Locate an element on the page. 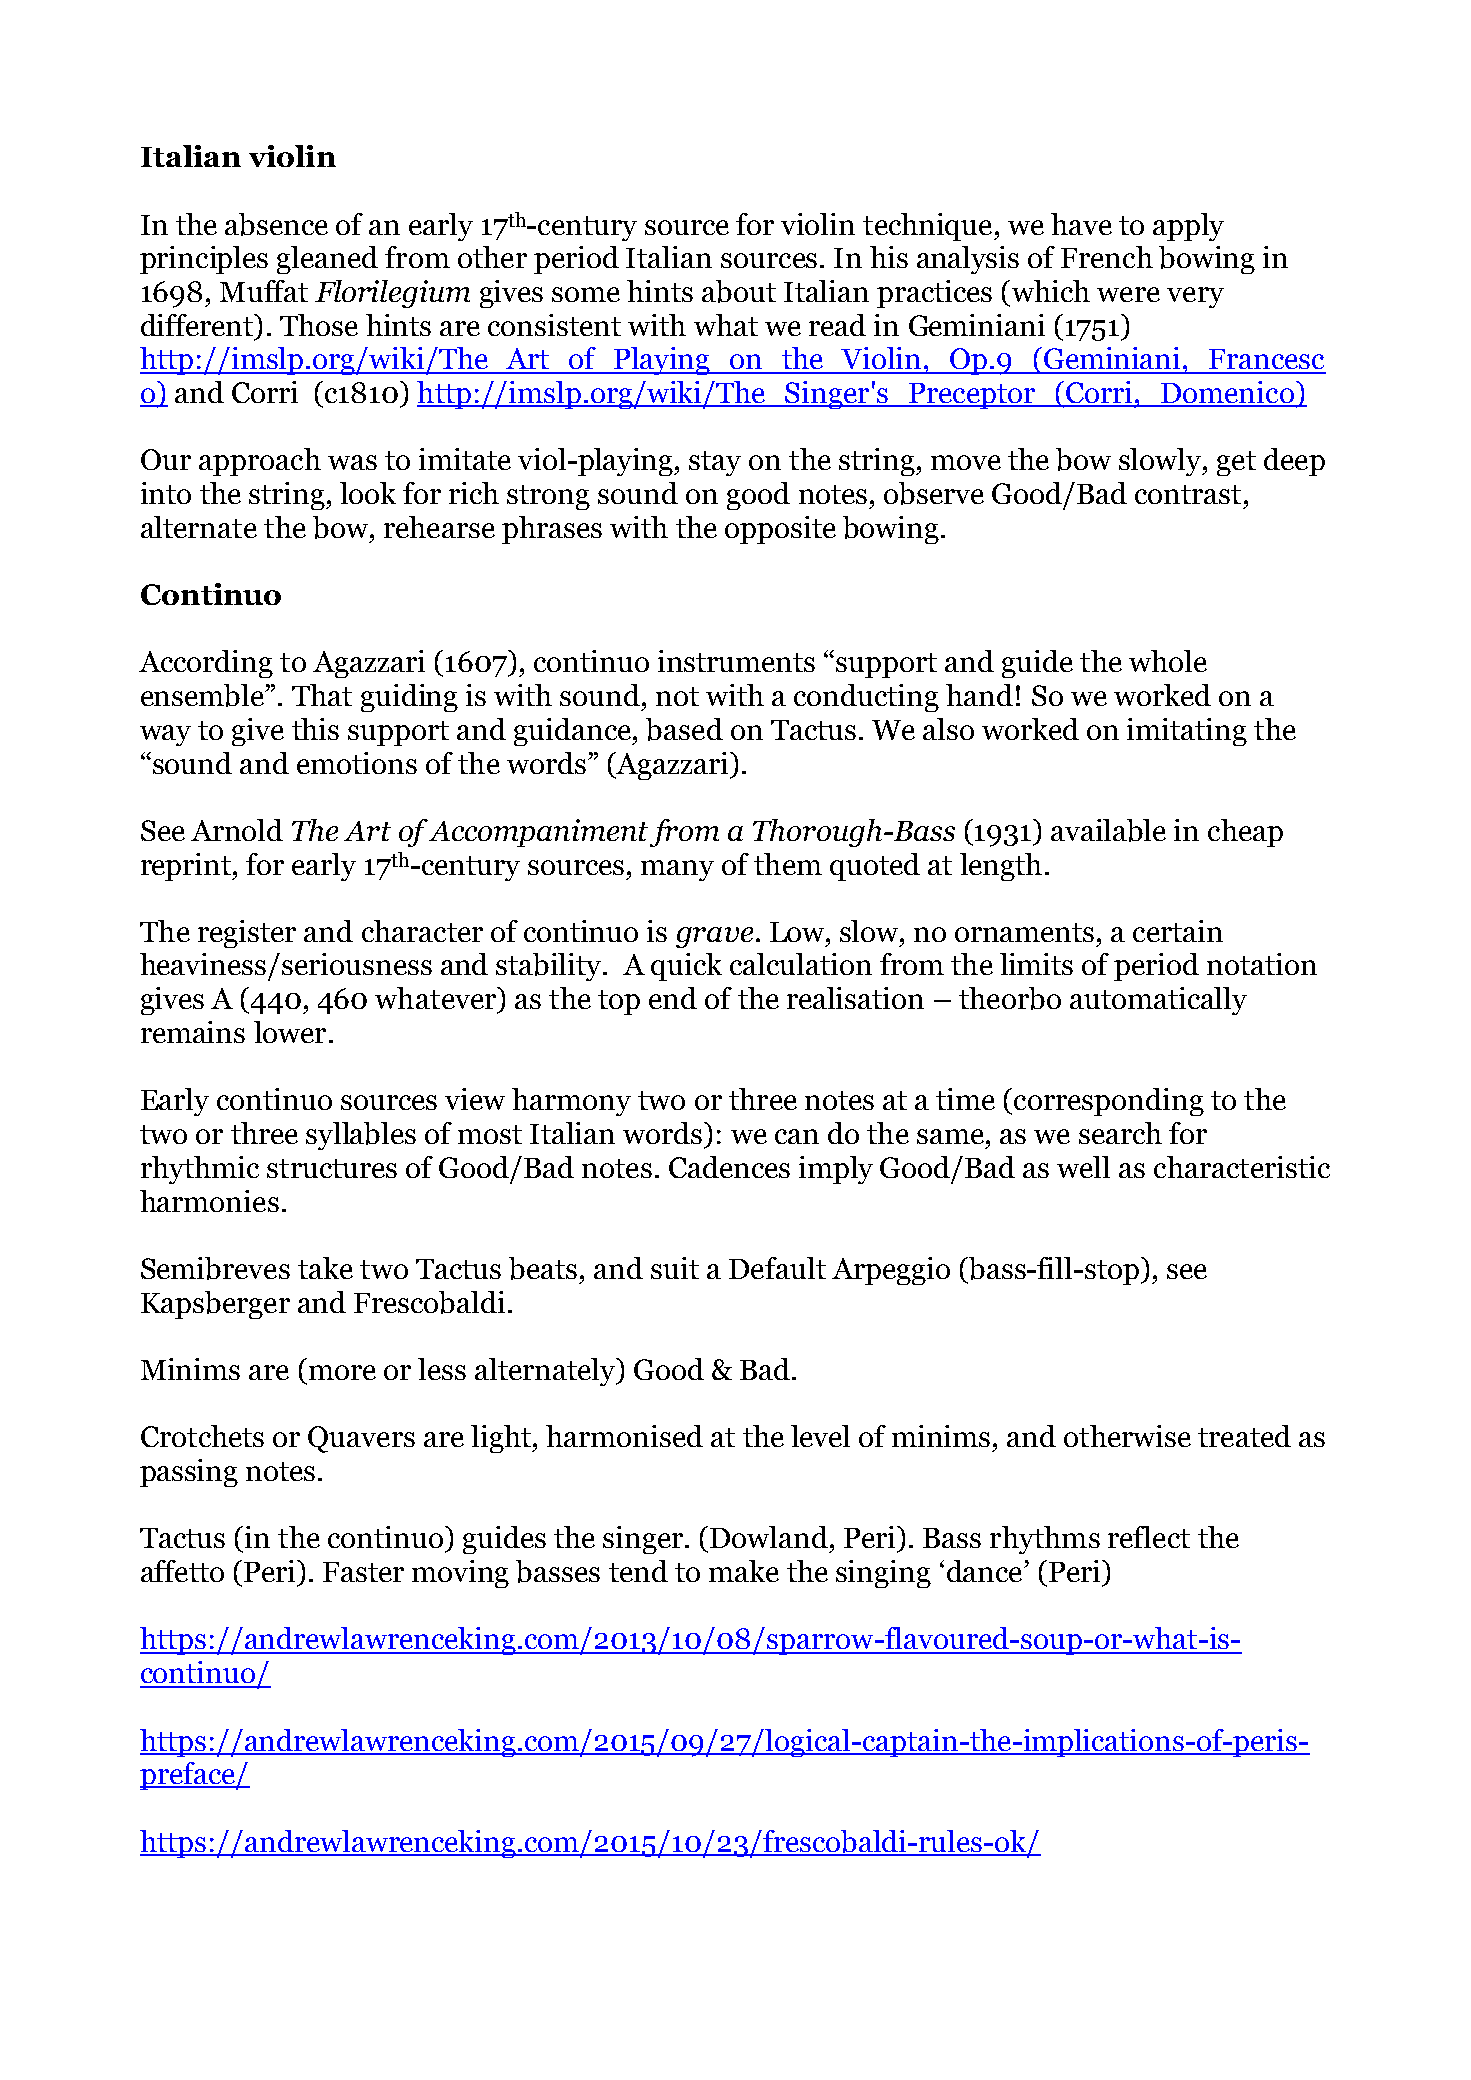 The width and height of the image is (1471, 2080). whole is located at coordinates (1168, 661).
